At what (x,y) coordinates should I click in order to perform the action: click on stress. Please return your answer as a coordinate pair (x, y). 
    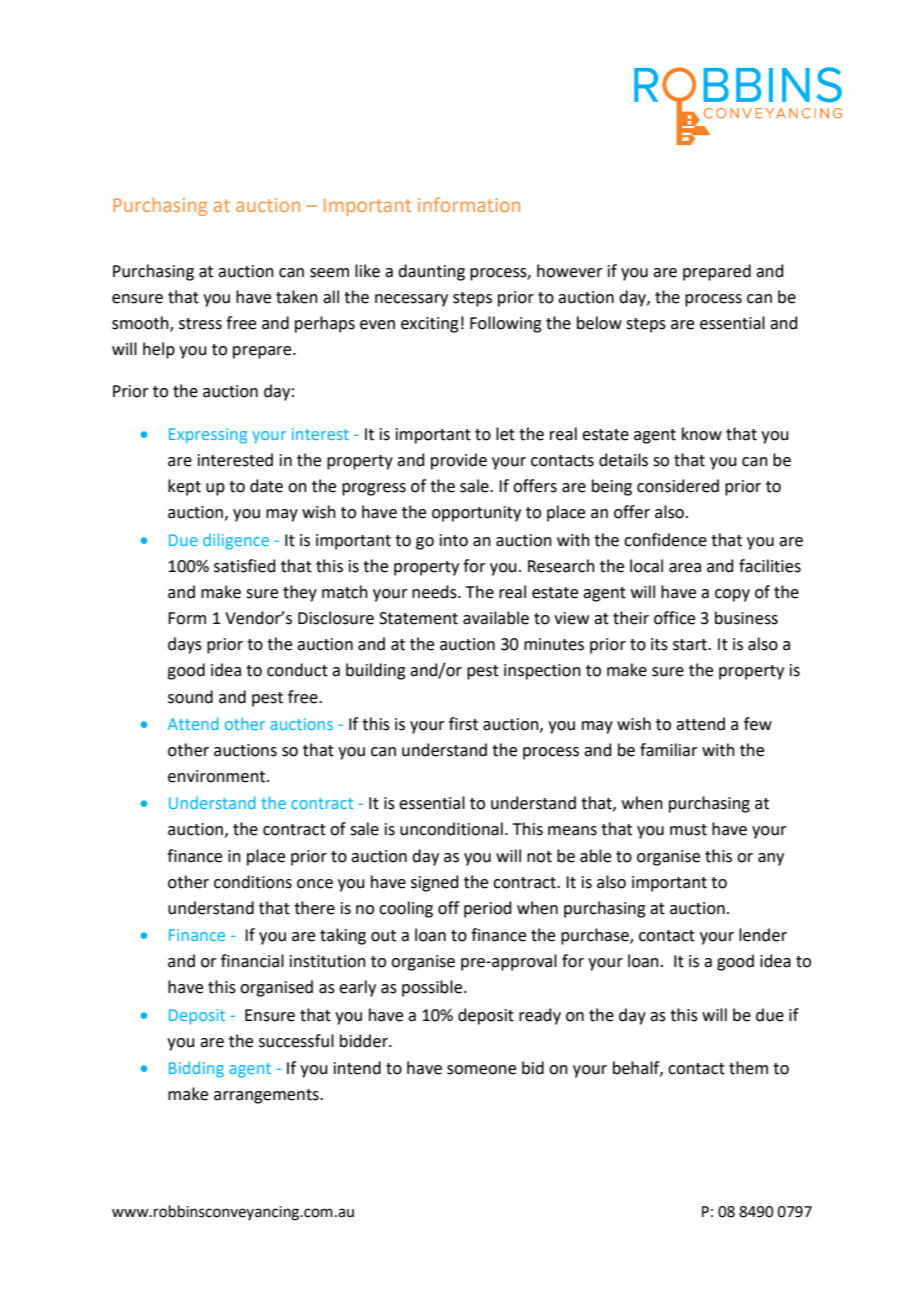
    Looking at the image, I should click on (200, 324).
